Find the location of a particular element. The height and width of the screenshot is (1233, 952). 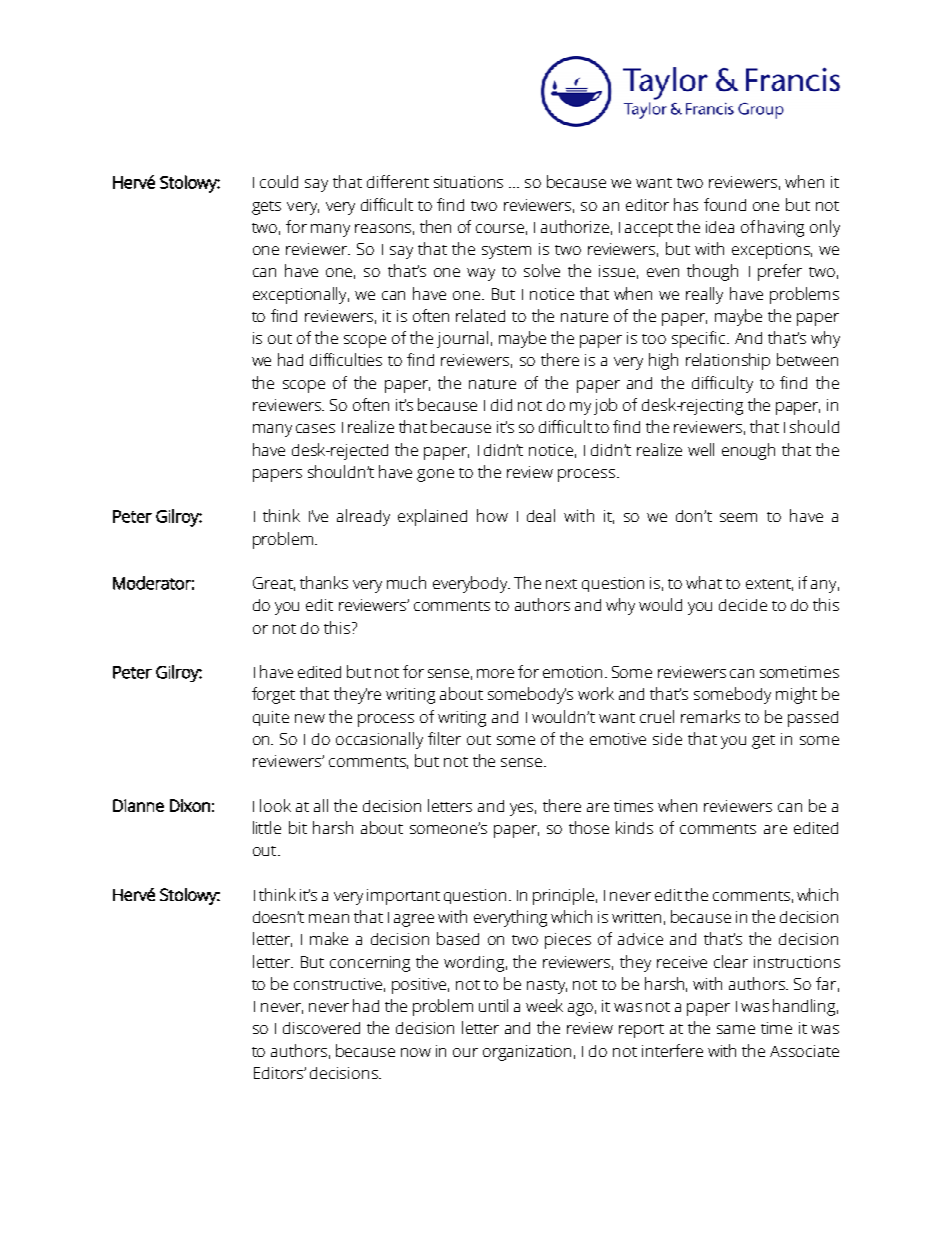

quite is located at coordinates (271, 718).
